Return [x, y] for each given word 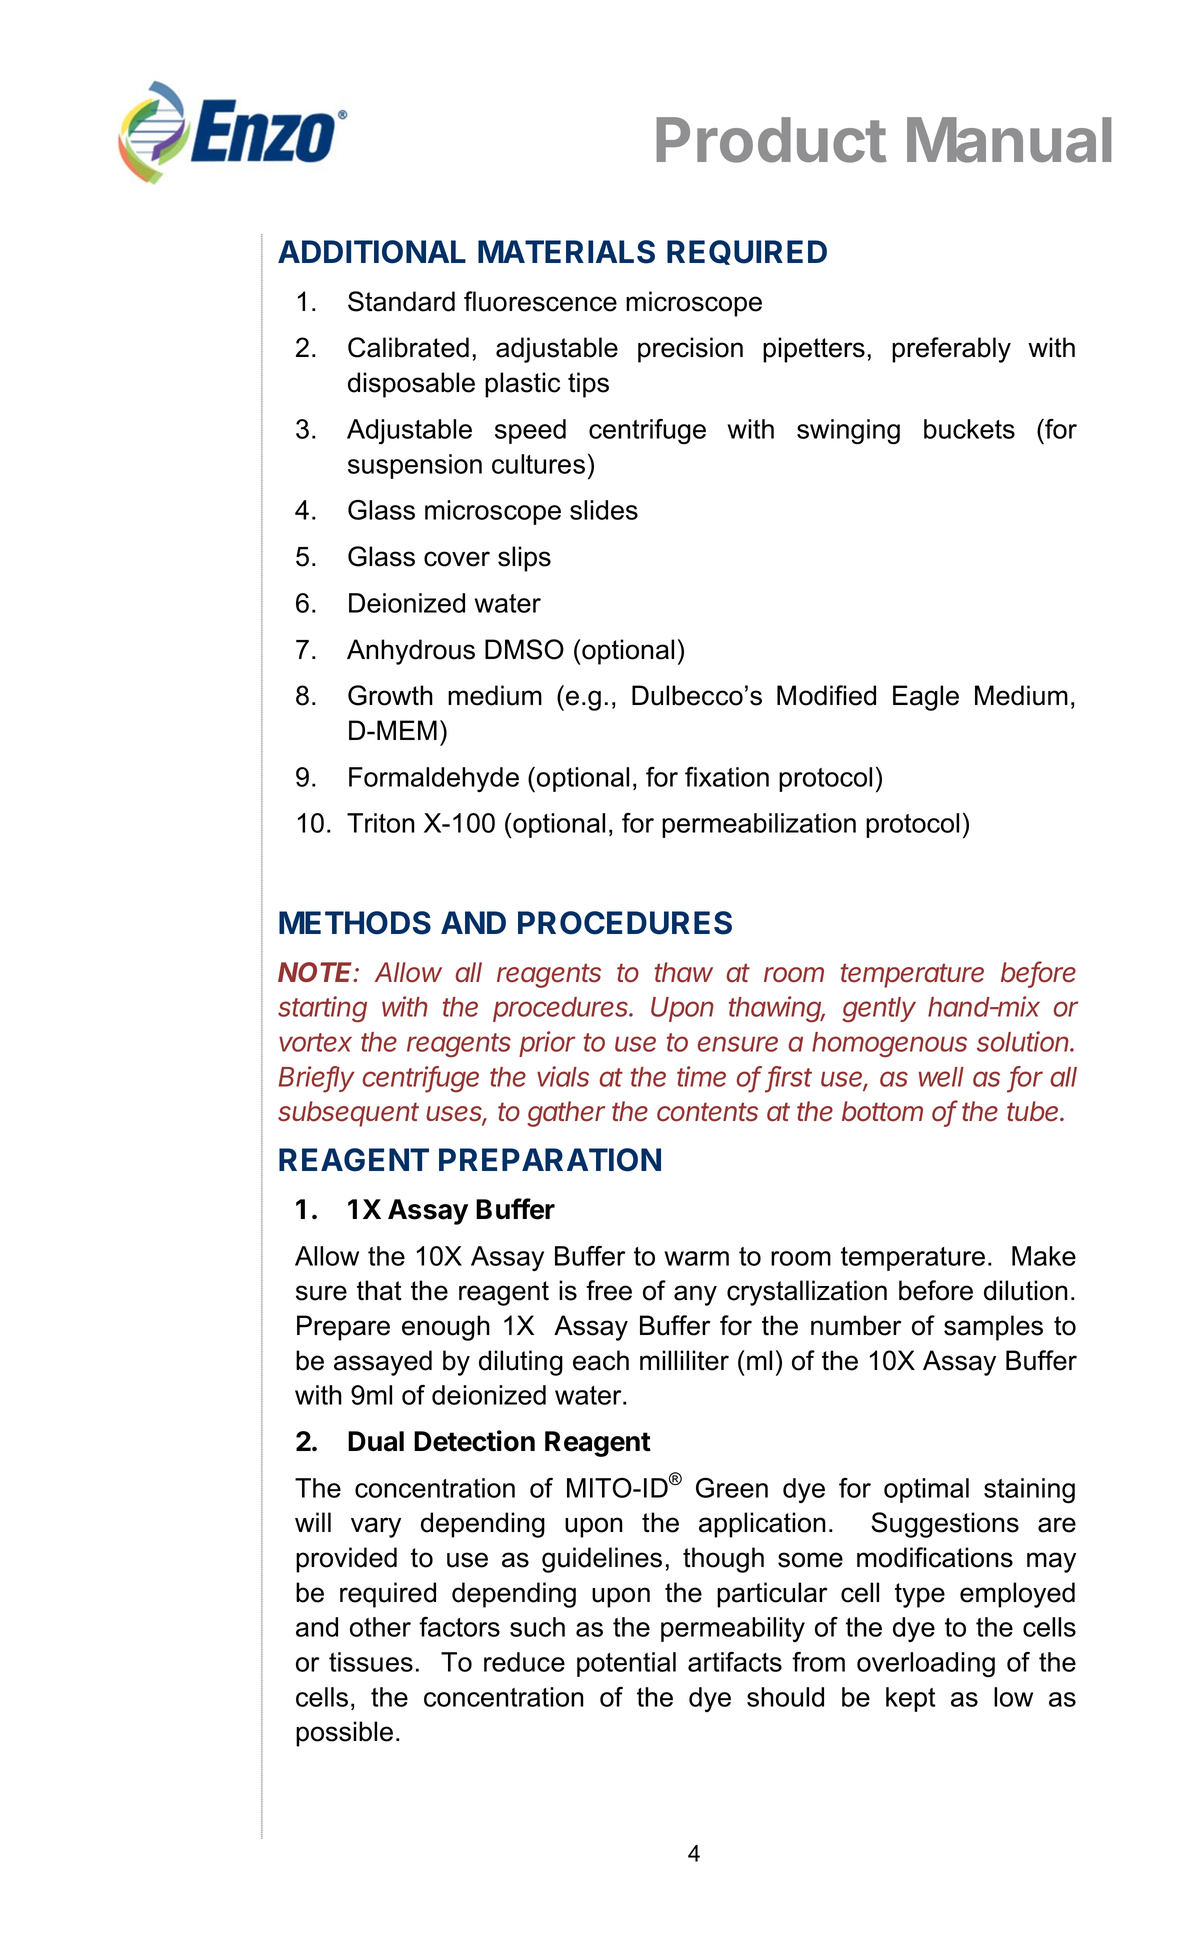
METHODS [355, 923]
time [701, 1076]
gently [879, 1010]
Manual [1009, 140]
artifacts [735, 1662]
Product [771, 140]
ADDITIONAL [372, 252]
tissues [371, 1662]
